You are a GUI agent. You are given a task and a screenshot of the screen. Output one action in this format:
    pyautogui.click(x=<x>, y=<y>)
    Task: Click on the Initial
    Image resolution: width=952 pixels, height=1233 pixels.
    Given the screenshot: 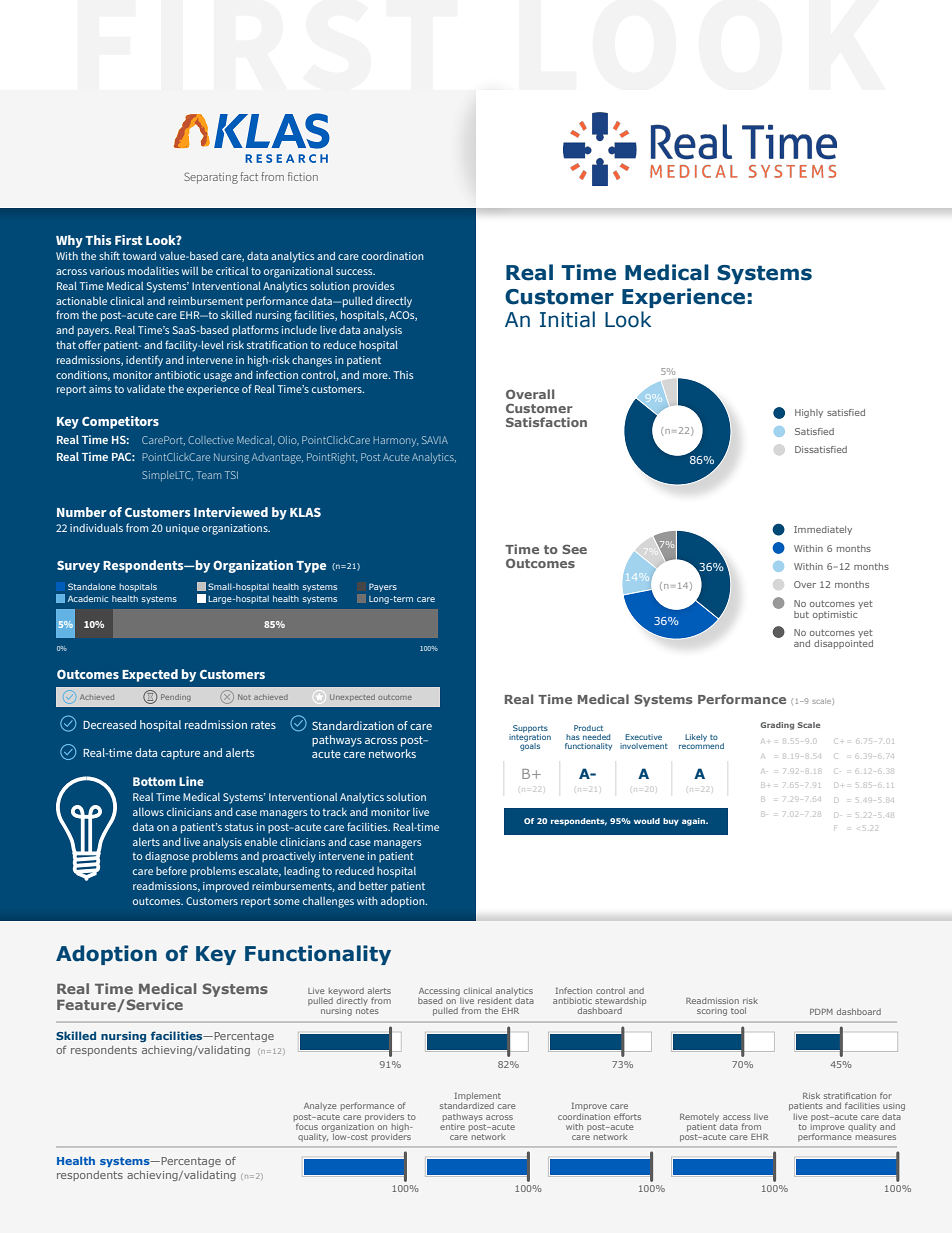 What is the action you would take?
    pyautogui.click(x=567, y=319)
